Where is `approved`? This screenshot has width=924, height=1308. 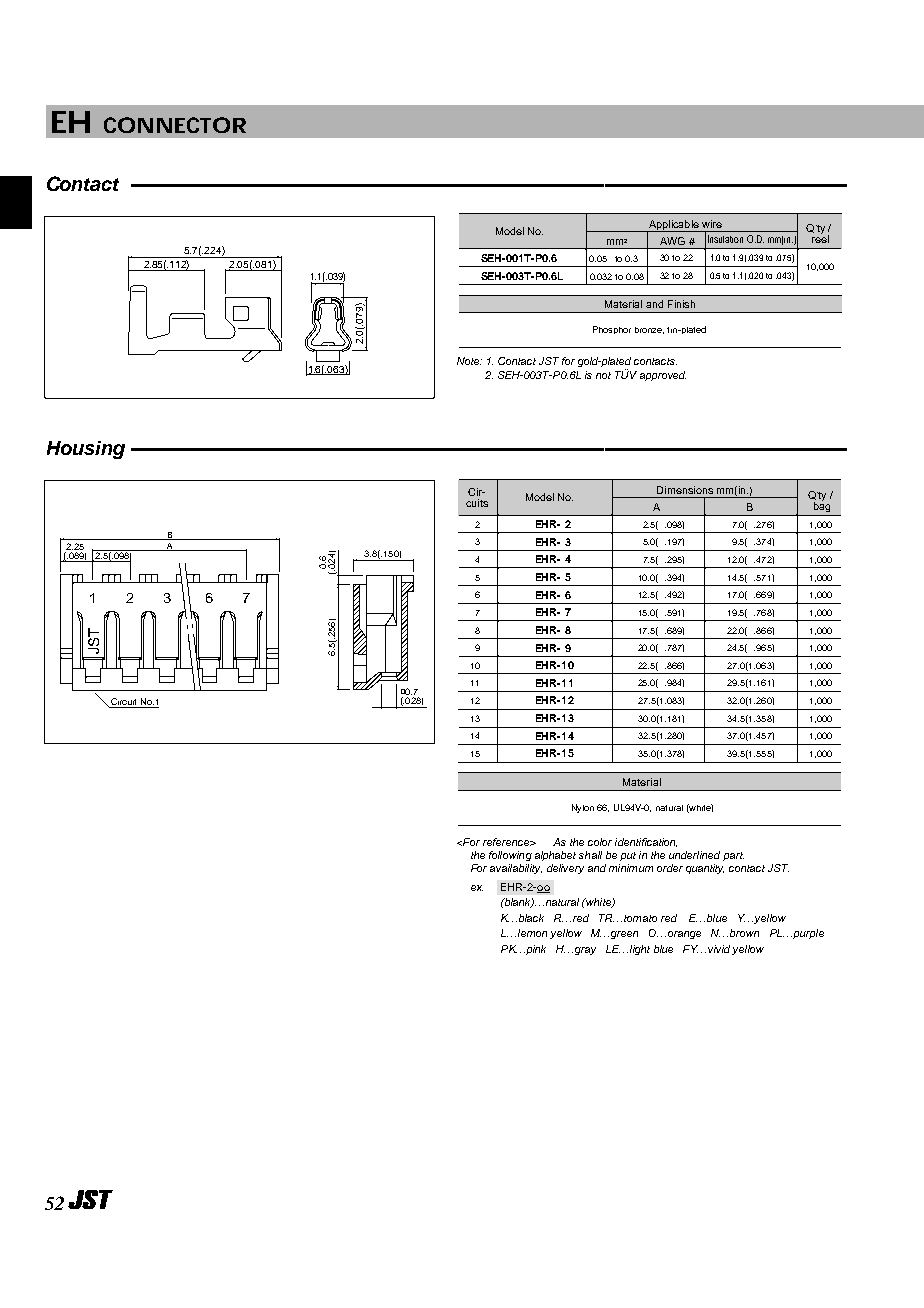 approved is located at coordinates (663, 376).
